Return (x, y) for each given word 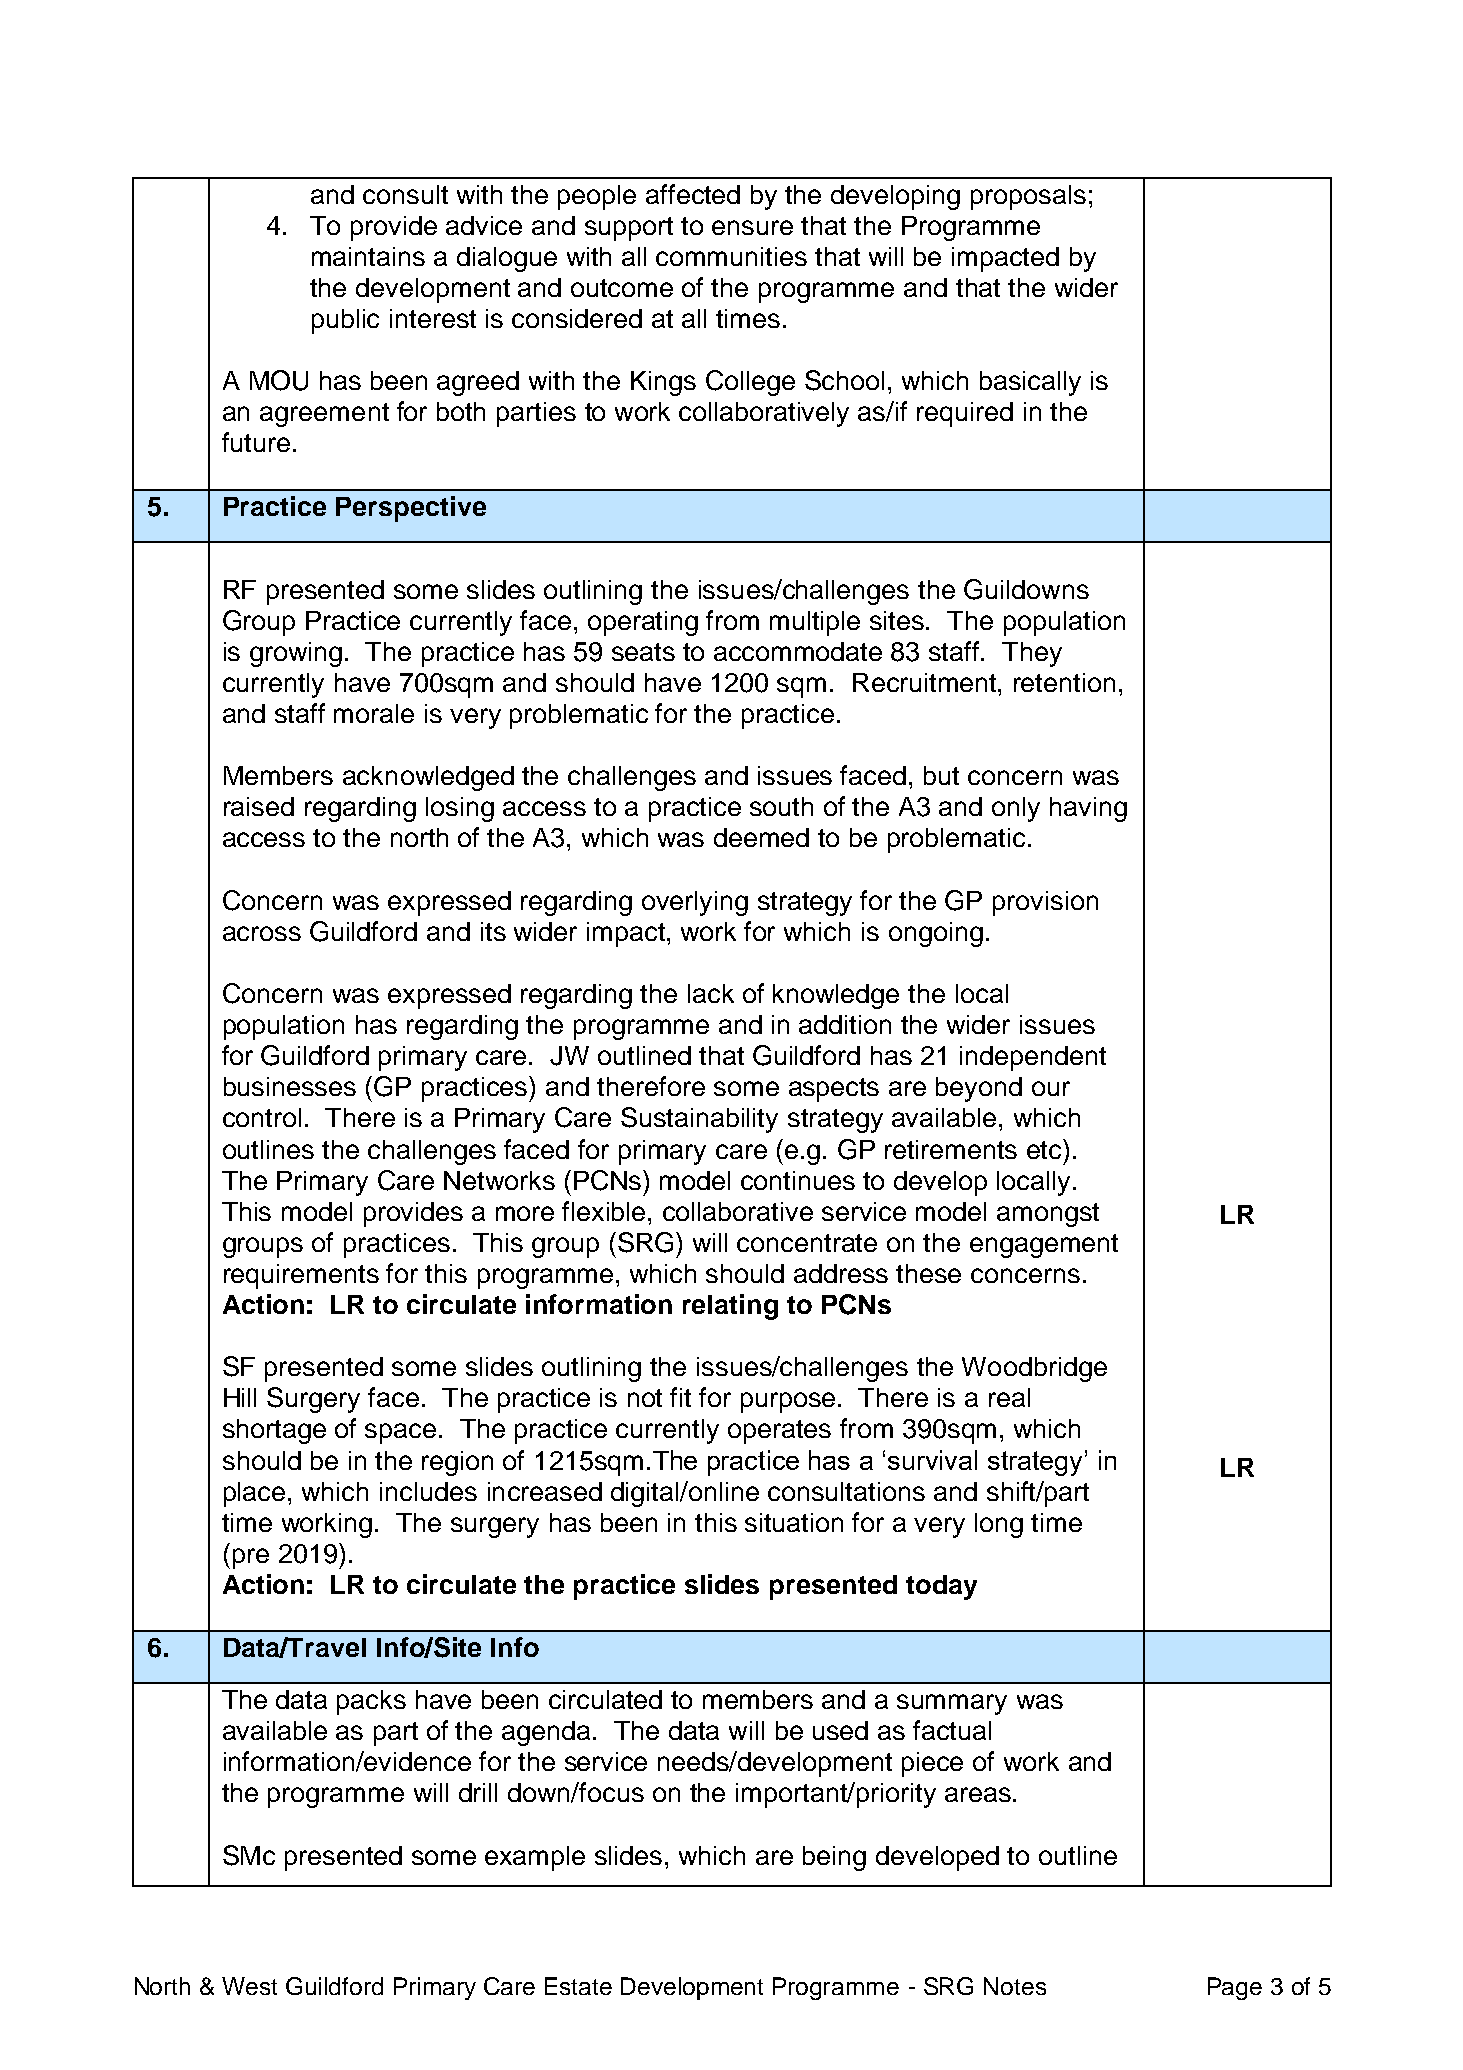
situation (794, 1522)
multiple (815, 623)
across (262, 933)
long (999, 1525)
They (1032, 654)
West (249, 1986)
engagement (1044, 1246)
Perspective (411, 509)
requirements (301, 1276)
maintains (368, 256)
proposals (1028, 197)
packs (371, 1702)
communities (731, 256)
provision (1045, 903)
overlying (695, 903)
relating (730, 1307)
